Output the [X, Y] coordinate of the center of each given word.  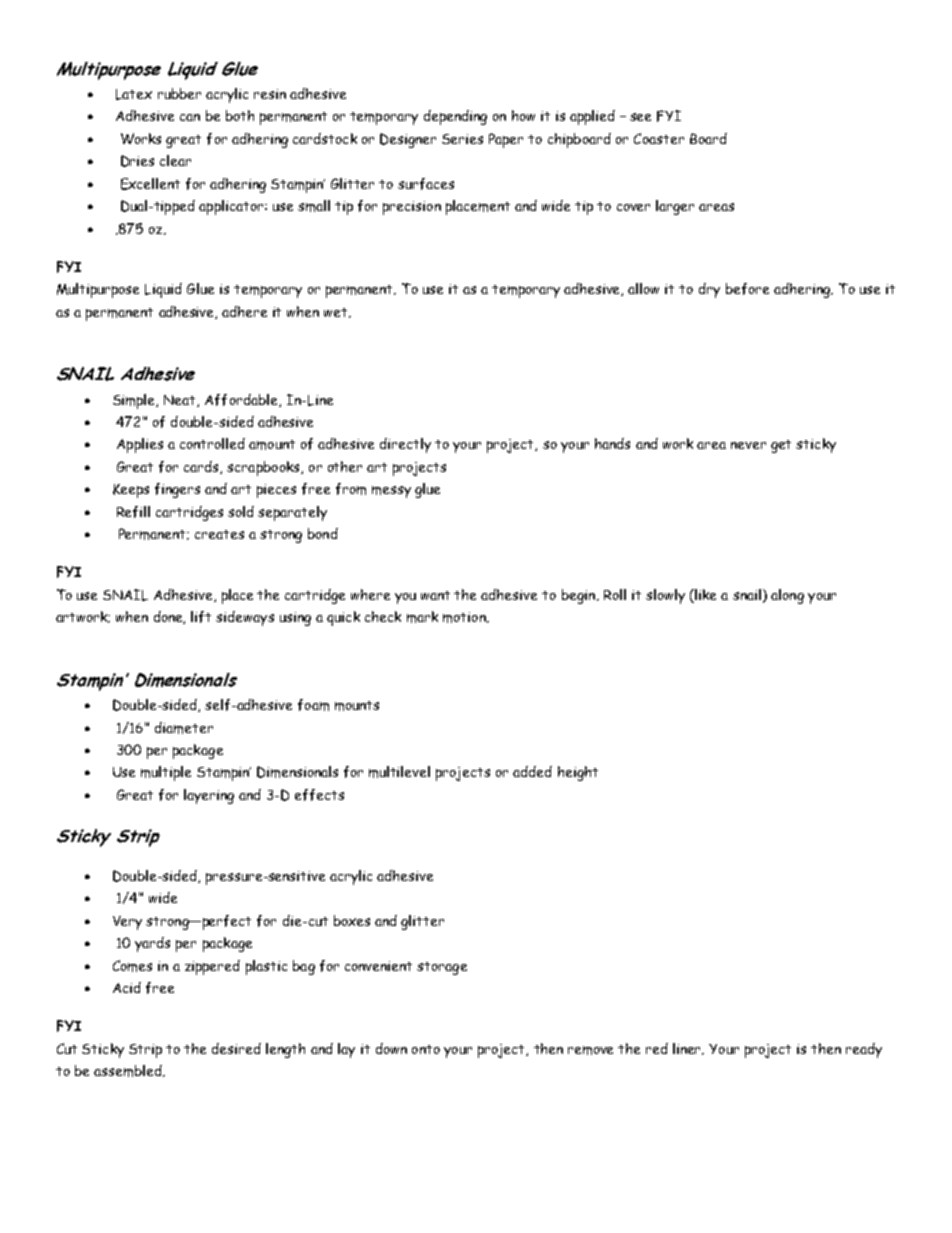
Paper [506, 140]
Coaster [659, 138]
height [578, 773]
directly [405, 445]
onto [426, 1049]
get [781, 446]
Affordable [242, 400]
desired [236, 1048]
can [190, 117]
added [532, 771]
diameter [184, 728]
